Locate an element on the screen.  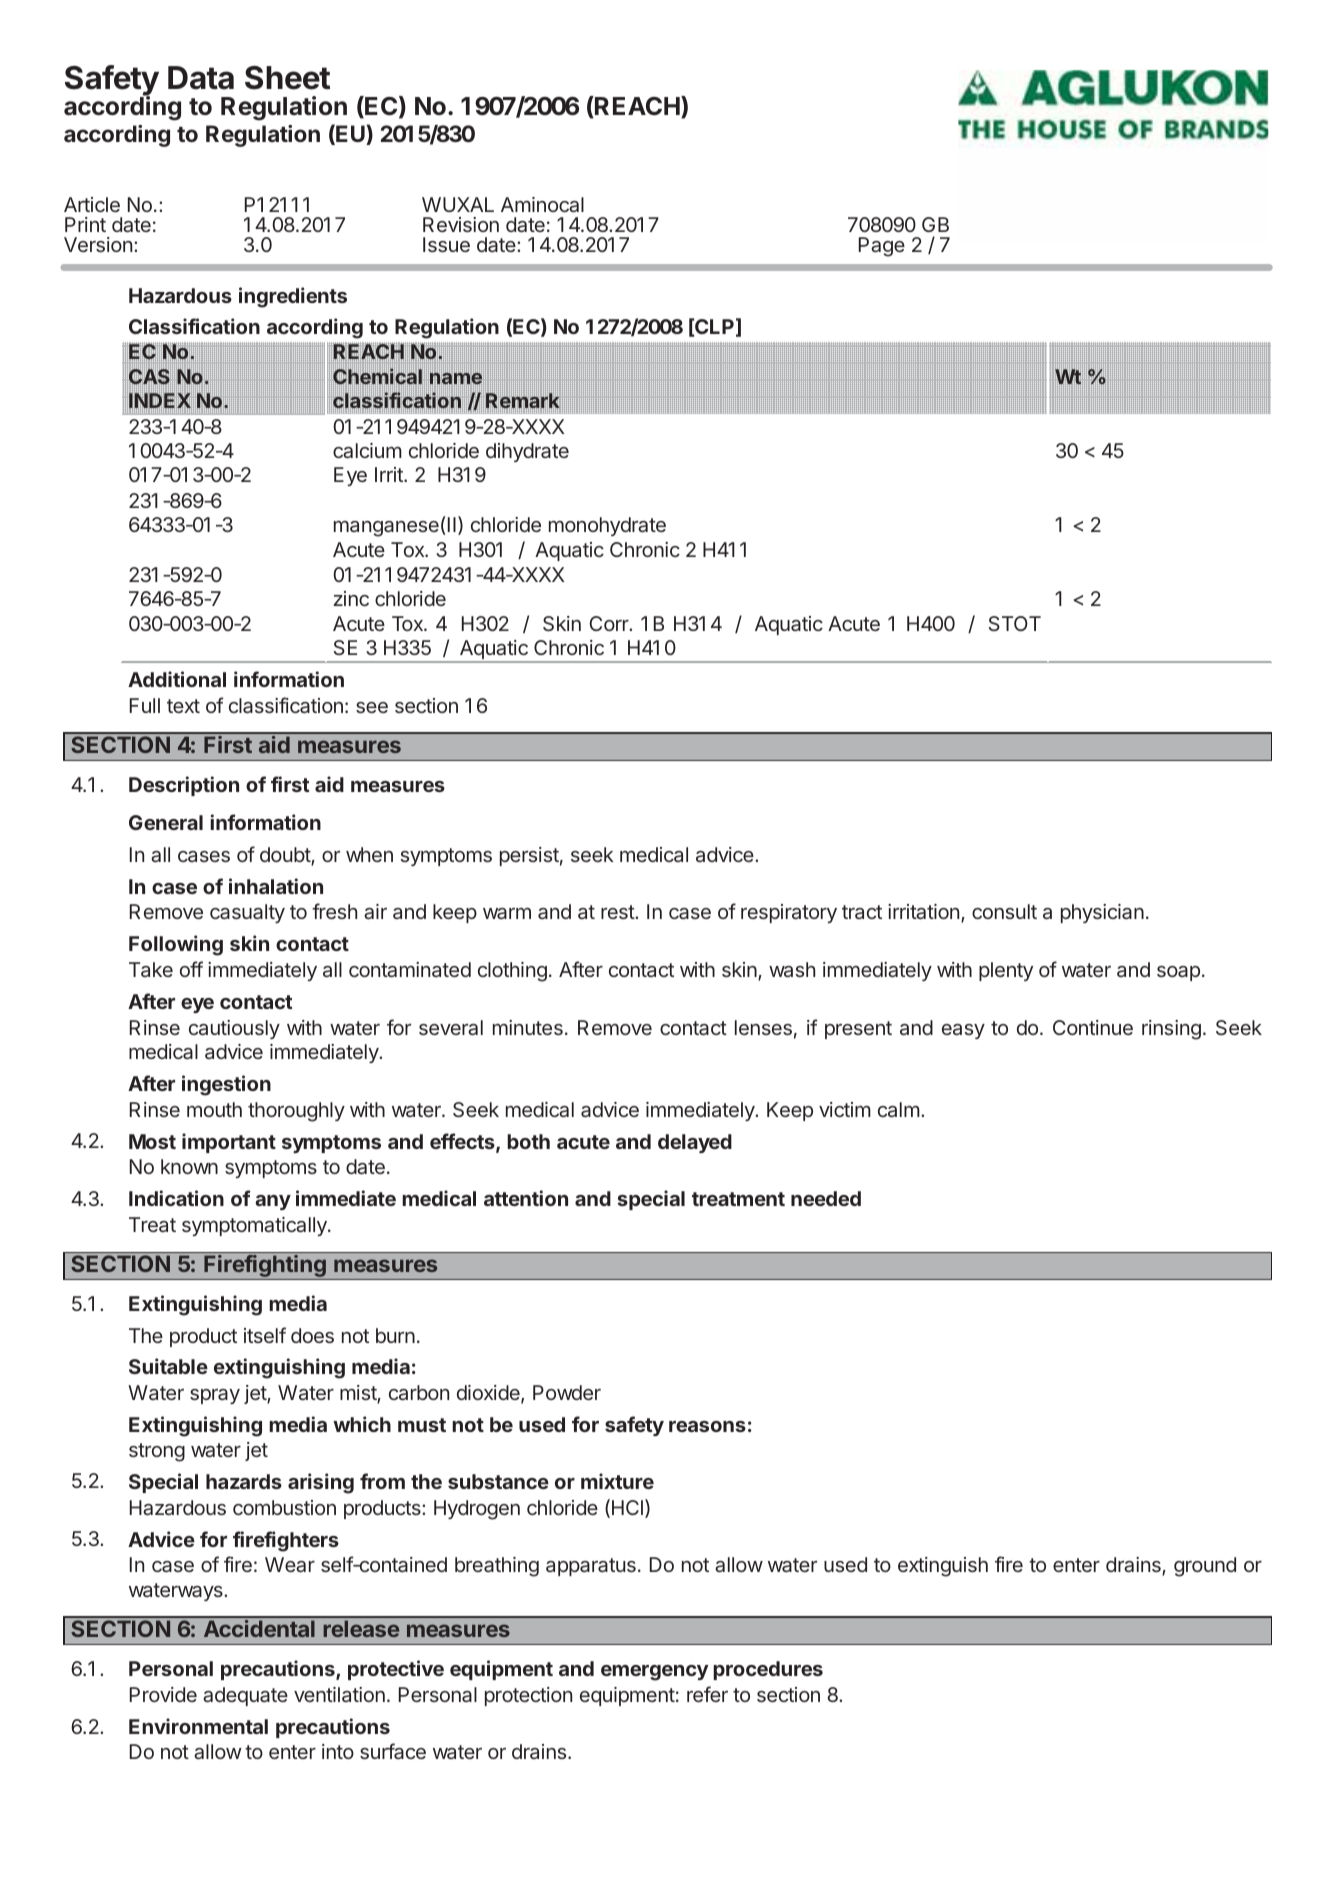
casualty is located at coordinates (247, 913).
